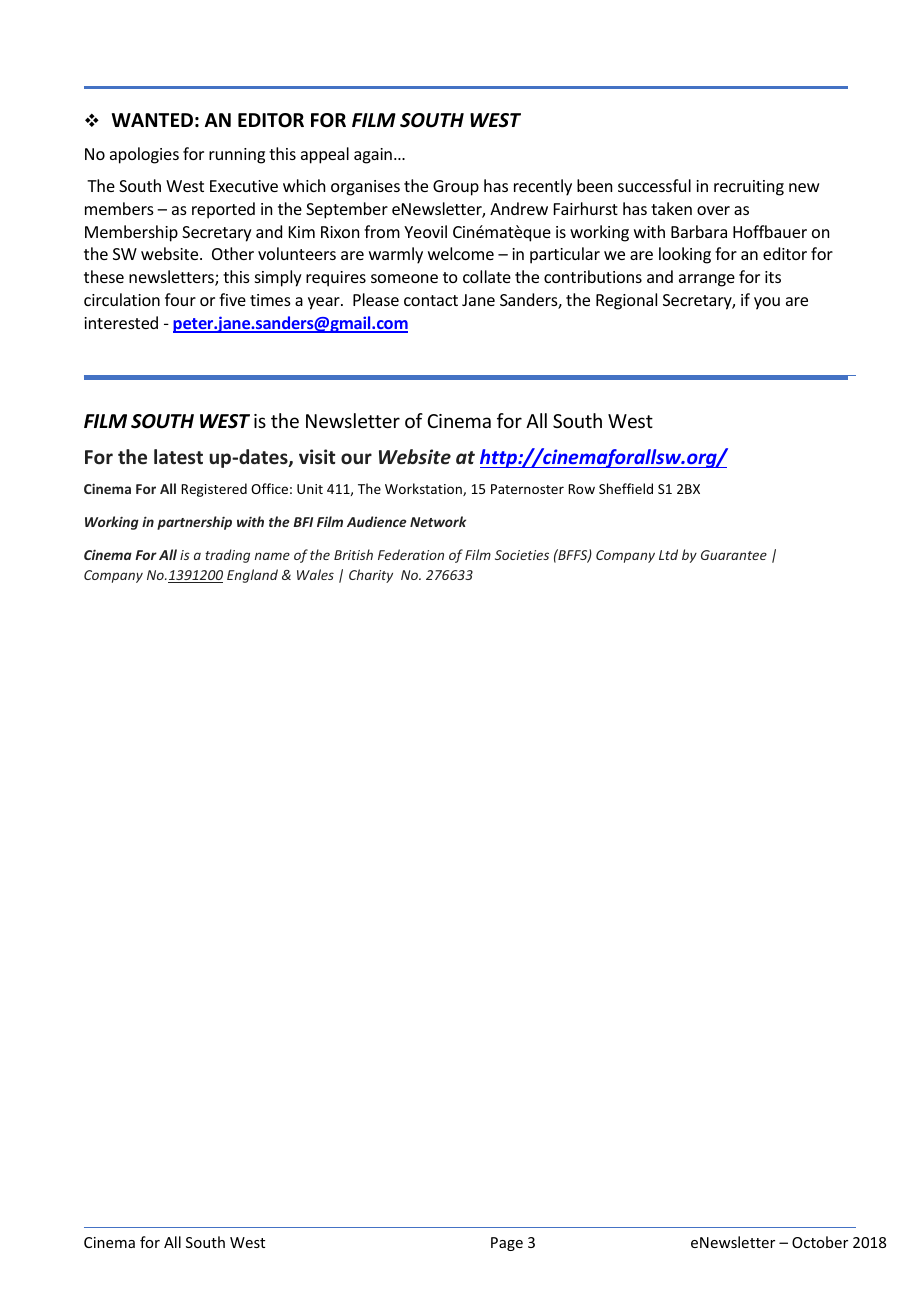 The width and height of the image is (924, 1308). I want to click on Ltd, so click(668, 554).
